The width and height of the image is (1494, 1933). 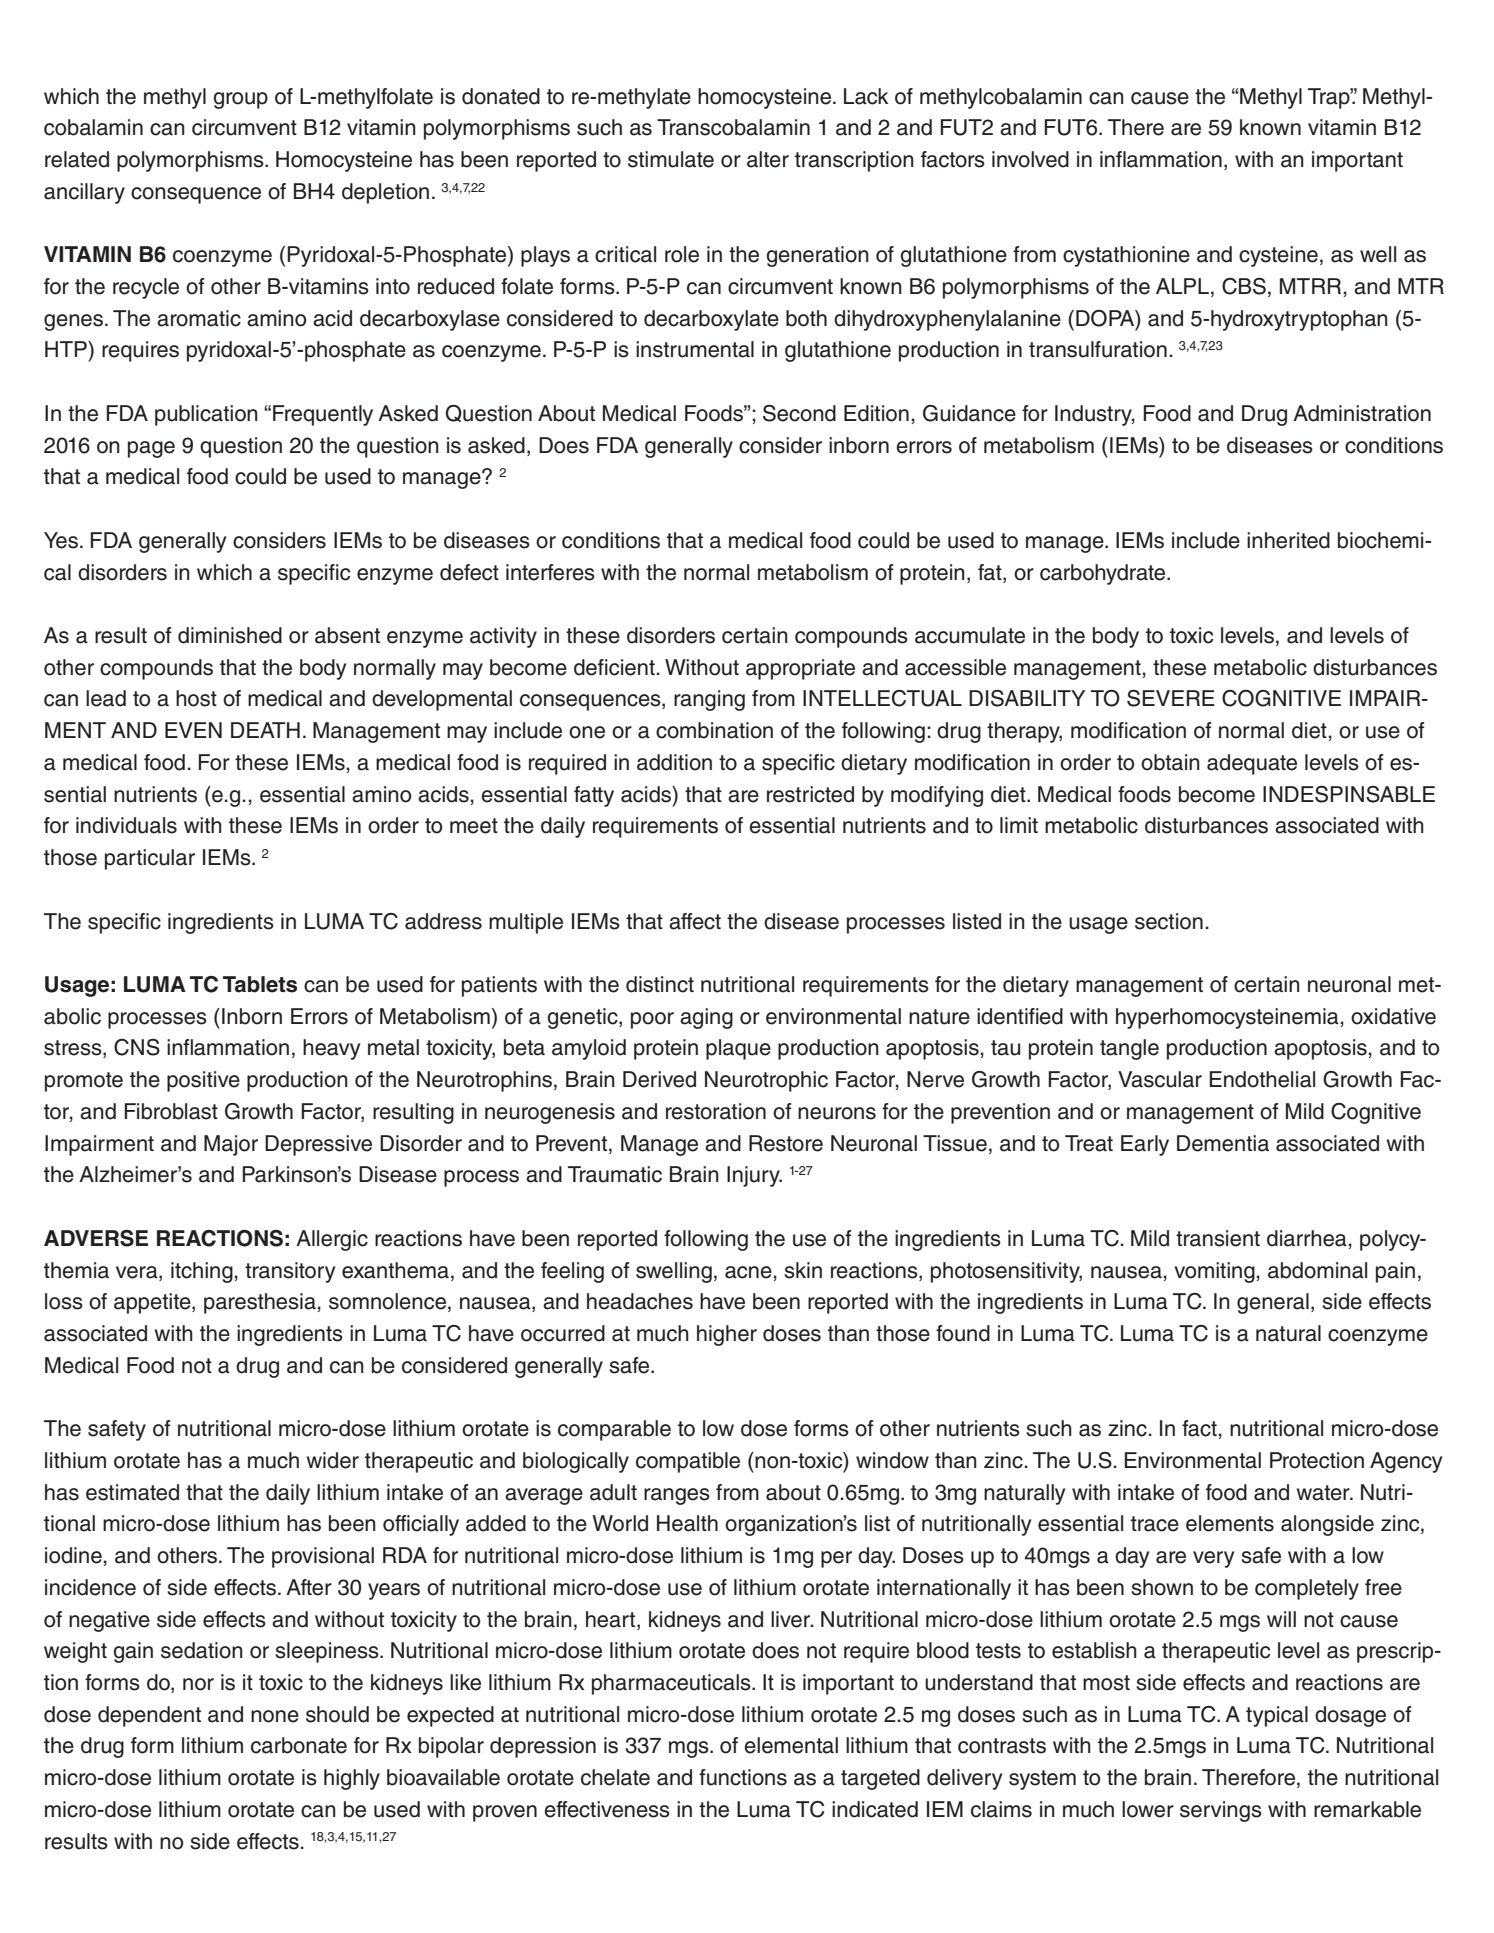 What do you see at coordinates (240, 100) in the image?
I see `group` at bounding box center [240, 100].
